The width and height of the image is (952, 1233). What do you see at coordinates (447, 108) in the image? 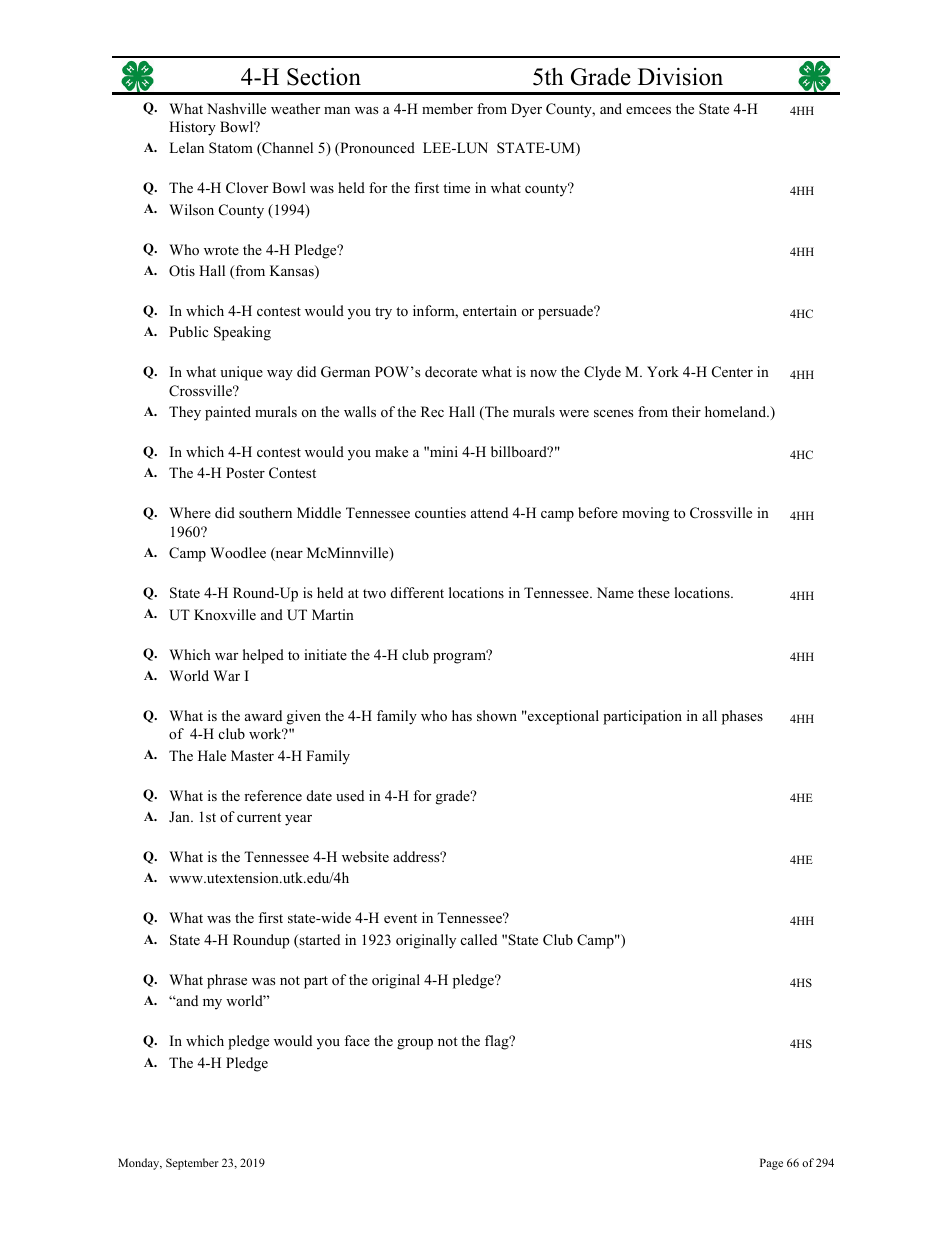
I see `member` at bounding box center [447, 108].
